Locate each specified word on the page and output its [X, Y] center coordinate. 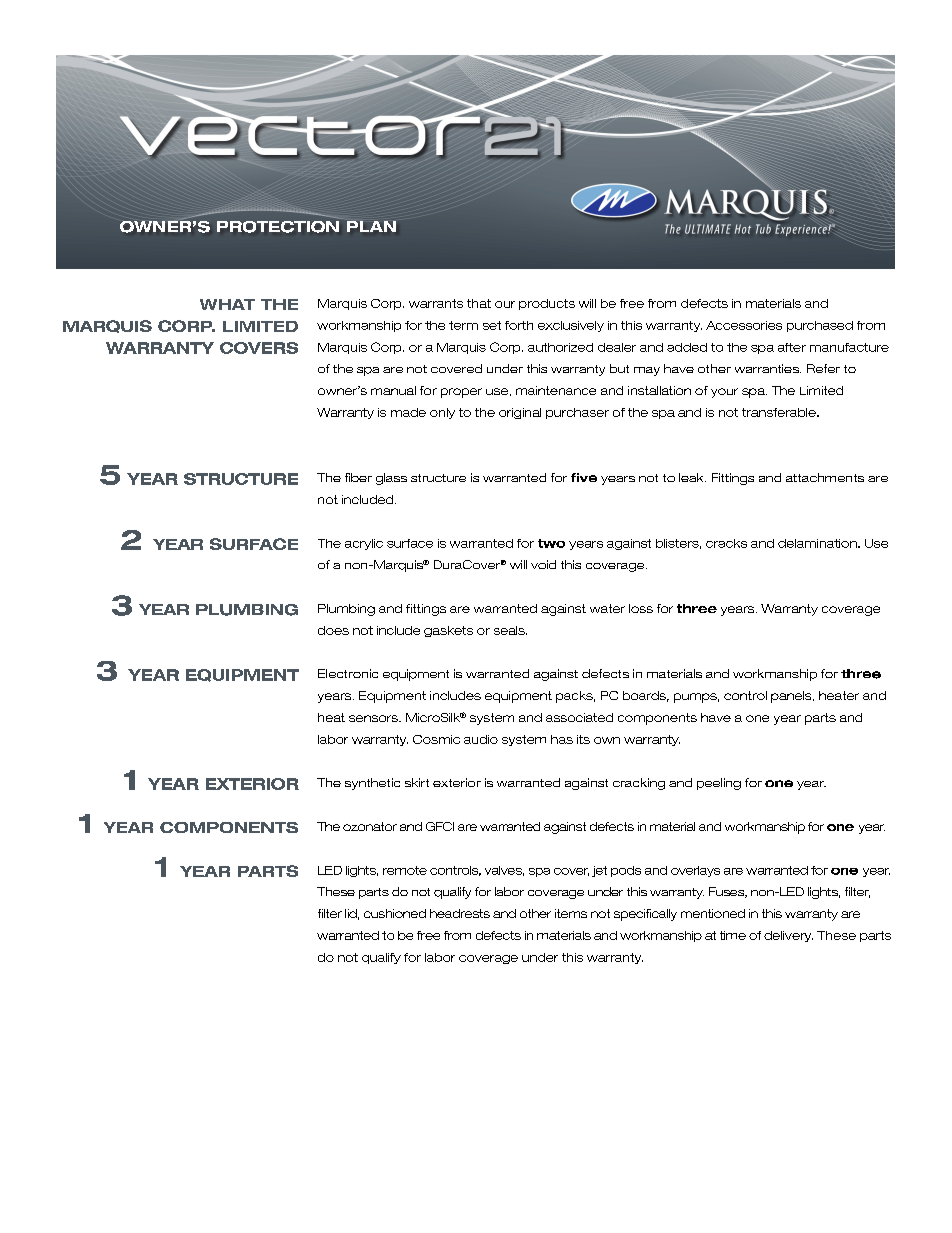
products [547, 304]
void [543, 564]
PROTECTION [279, 225]
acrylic [364, 544]
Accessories [744, 325]
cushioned [395, 913]
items [571, 913]
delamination [818, 543]
